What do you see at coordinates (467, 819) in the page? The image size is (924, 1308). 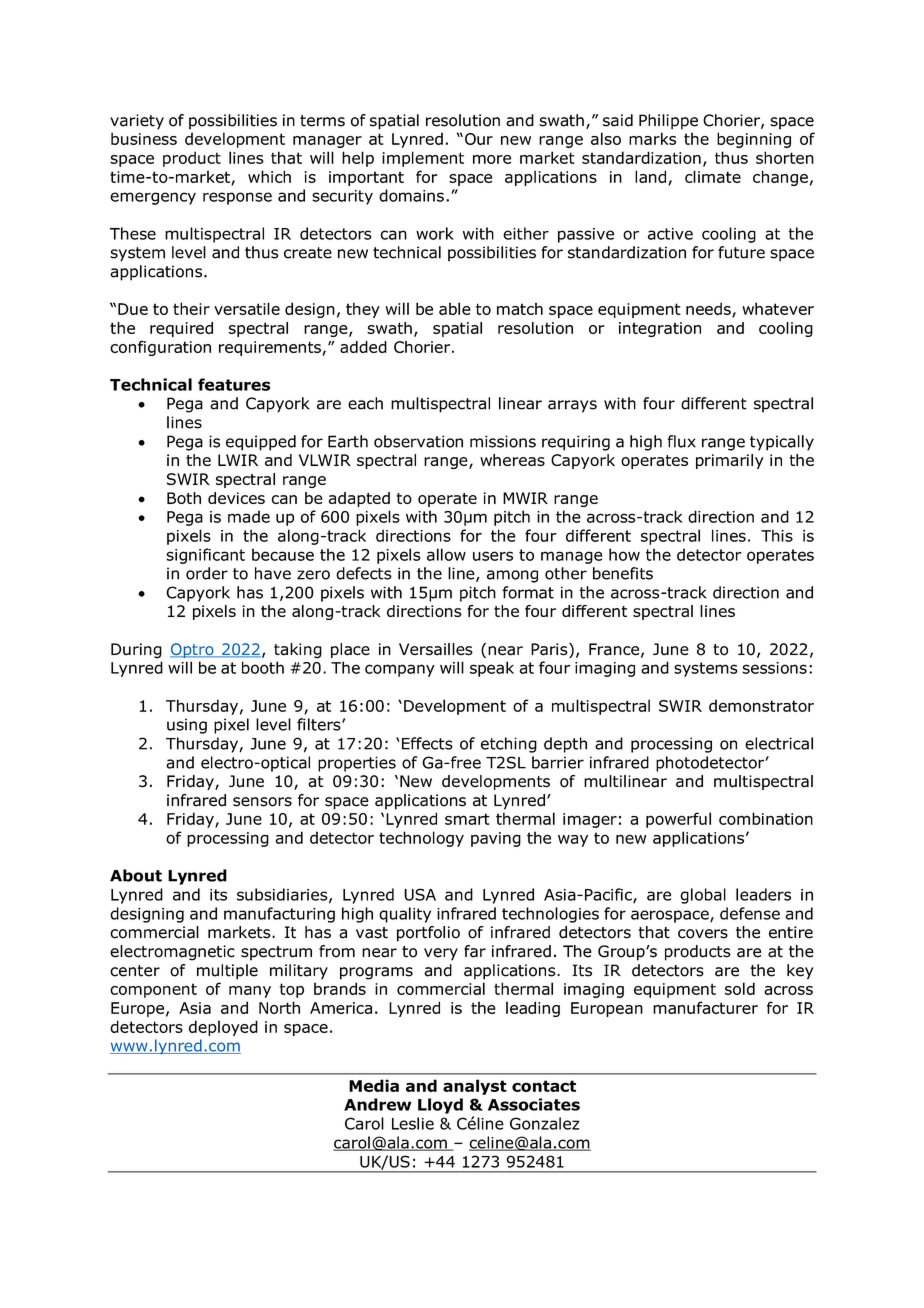 I see `smart` at bounding box center [467, 819].
